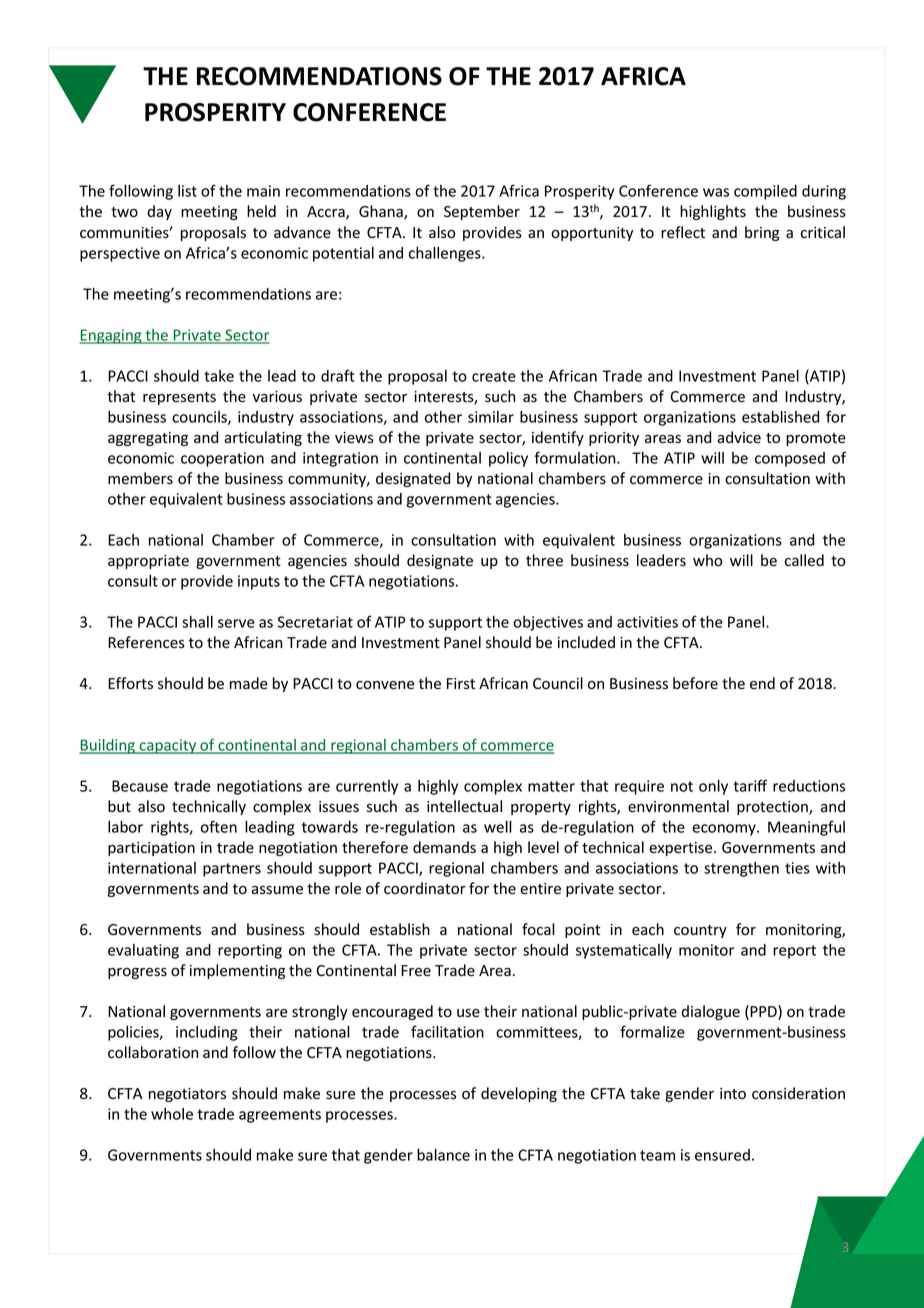 This screenshot has width=924, height=1308. What do you see at coordinates (172, 1114) in the screenshot?
I see `whole` at bounding box center [172, 1114].
